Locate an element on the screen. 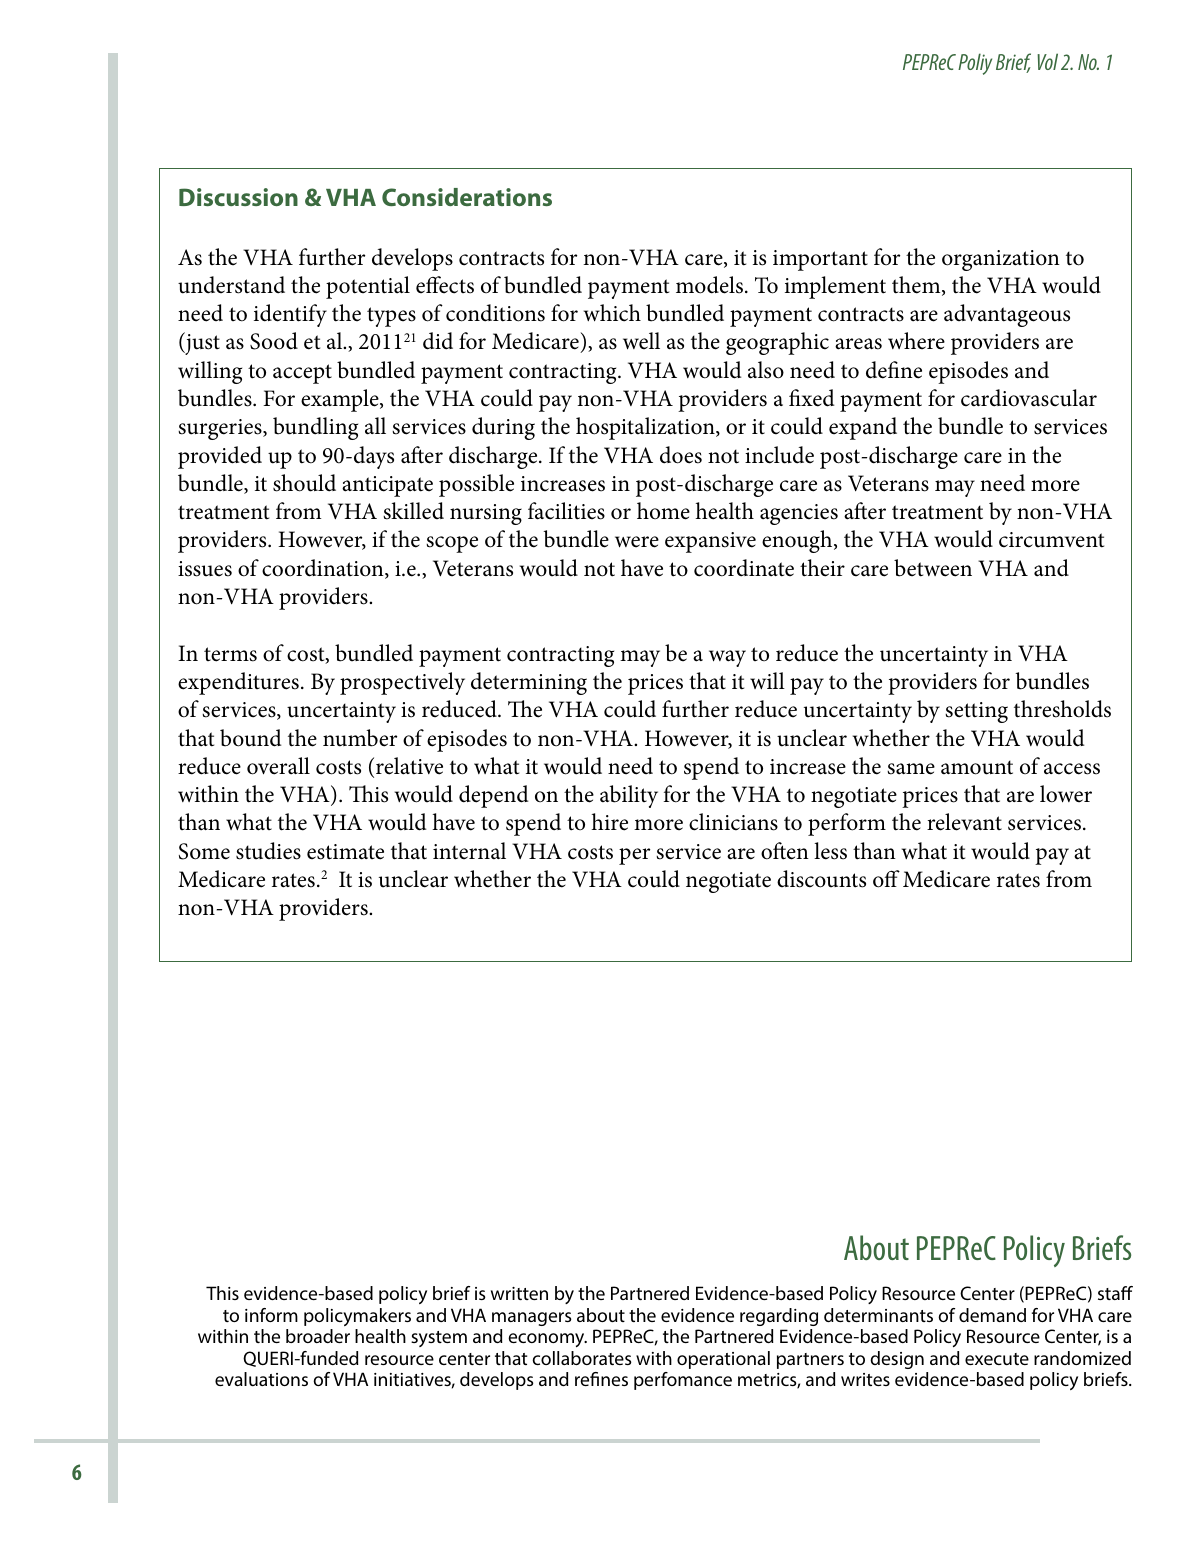 Image resolution: width=1203 pixels, height=1556 pixels. inform is located at coordinates (271, 1315).
